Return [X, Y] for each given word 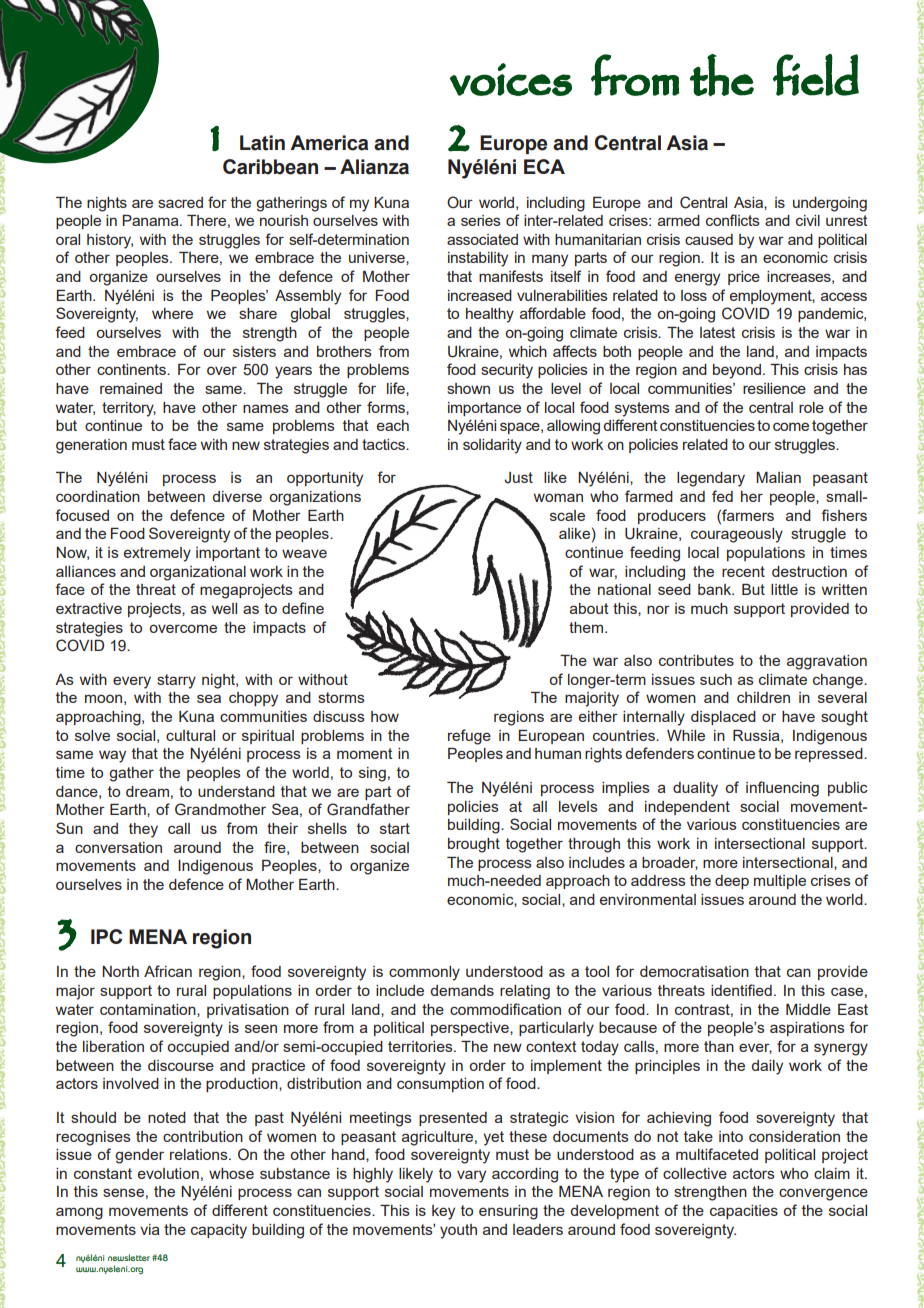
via [149, 1229]
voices [511, 79]
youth [458, 1231]
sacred [180, 202]
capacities [744, 1212]
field [816, 75]
